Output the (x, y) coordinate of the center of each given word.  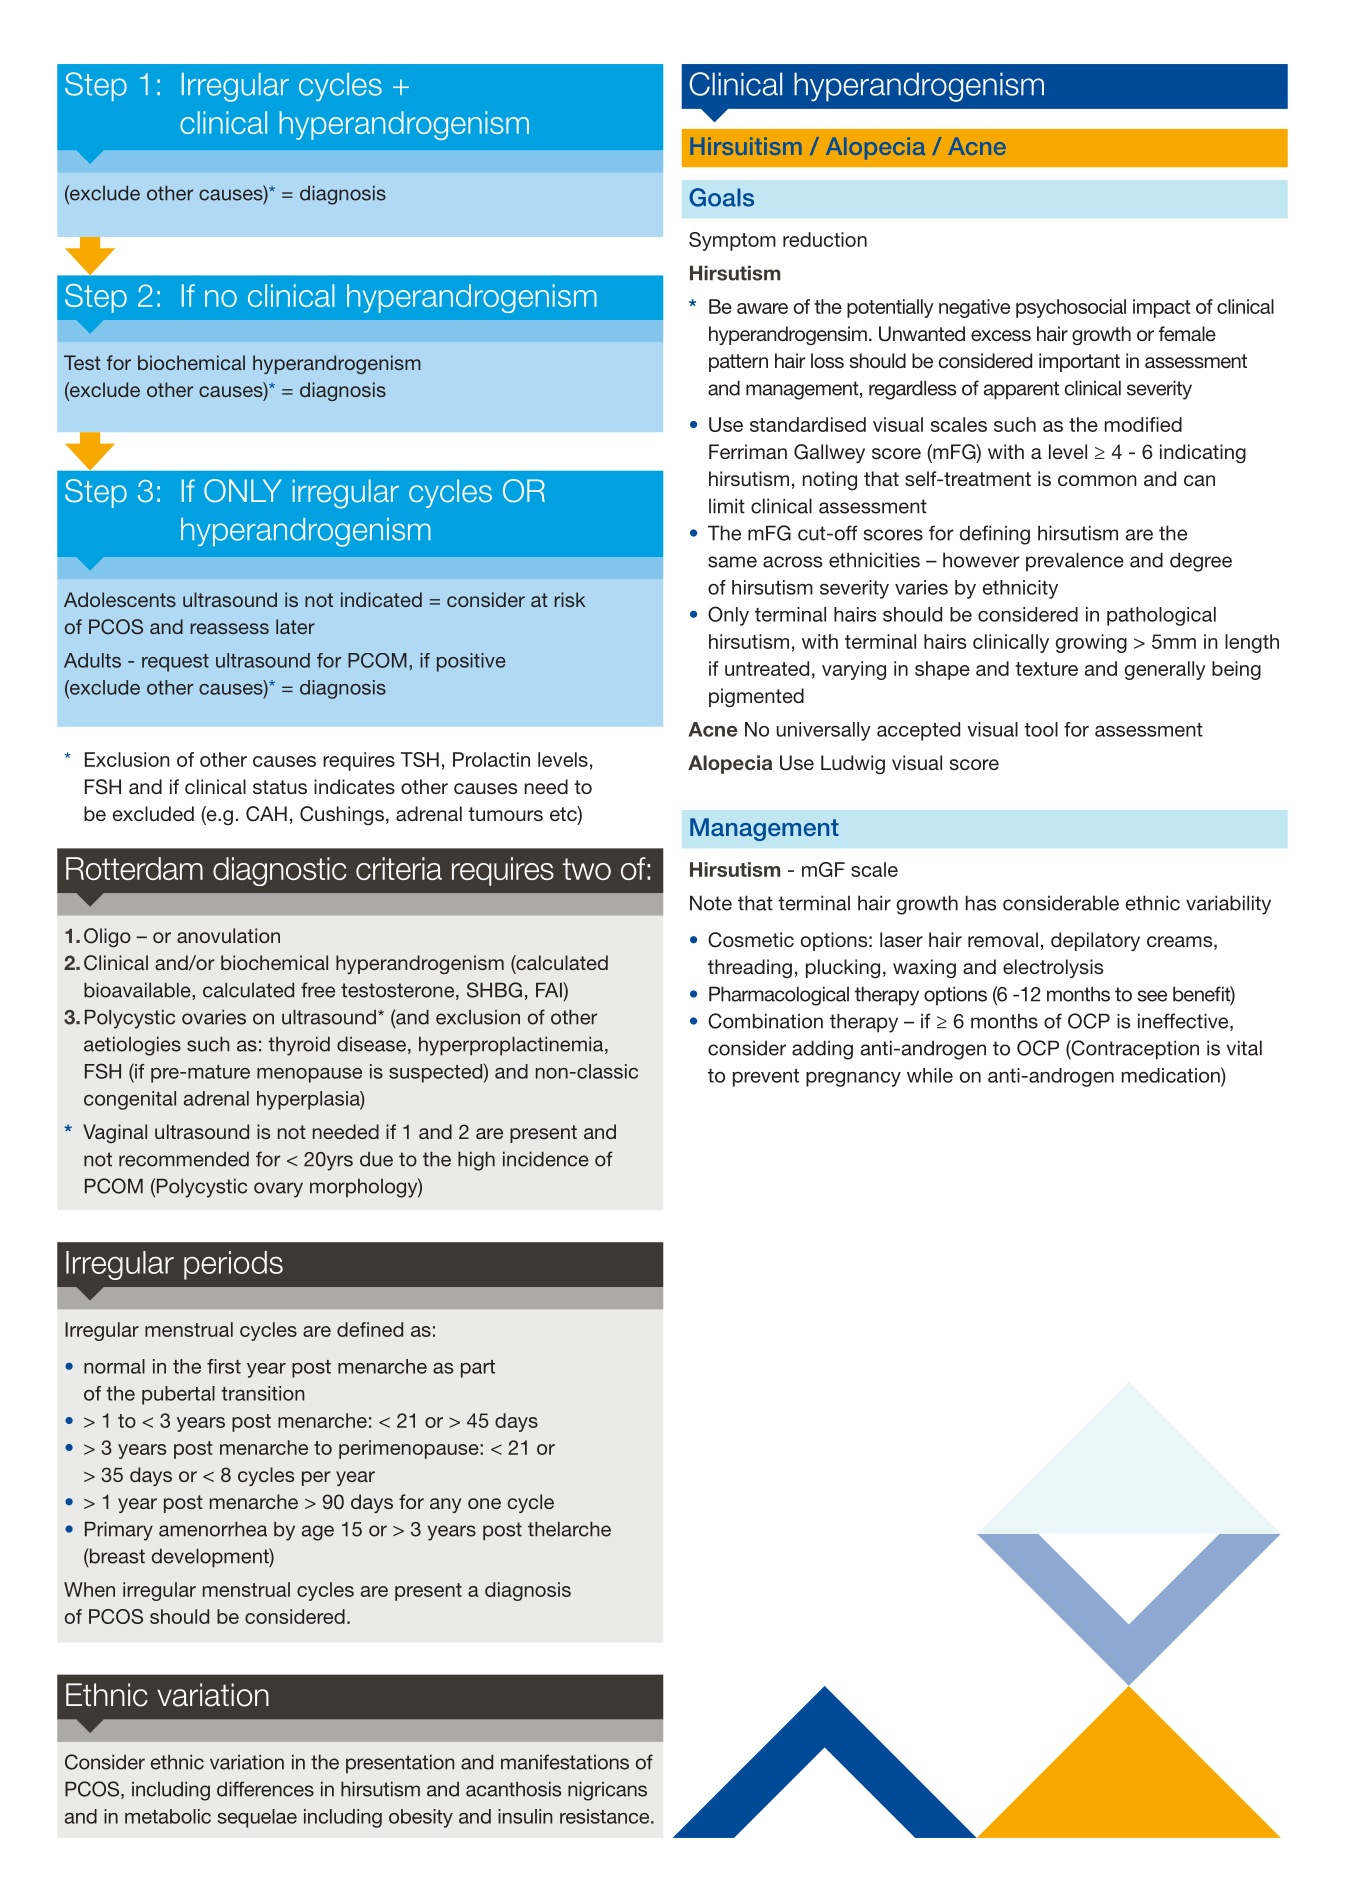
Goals (721, 197)
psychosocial (1071, 308)
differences (265, 1789)
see (1152, 996)
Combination (765, 1021)
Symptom (732, 241)
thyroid (299, 1046)
